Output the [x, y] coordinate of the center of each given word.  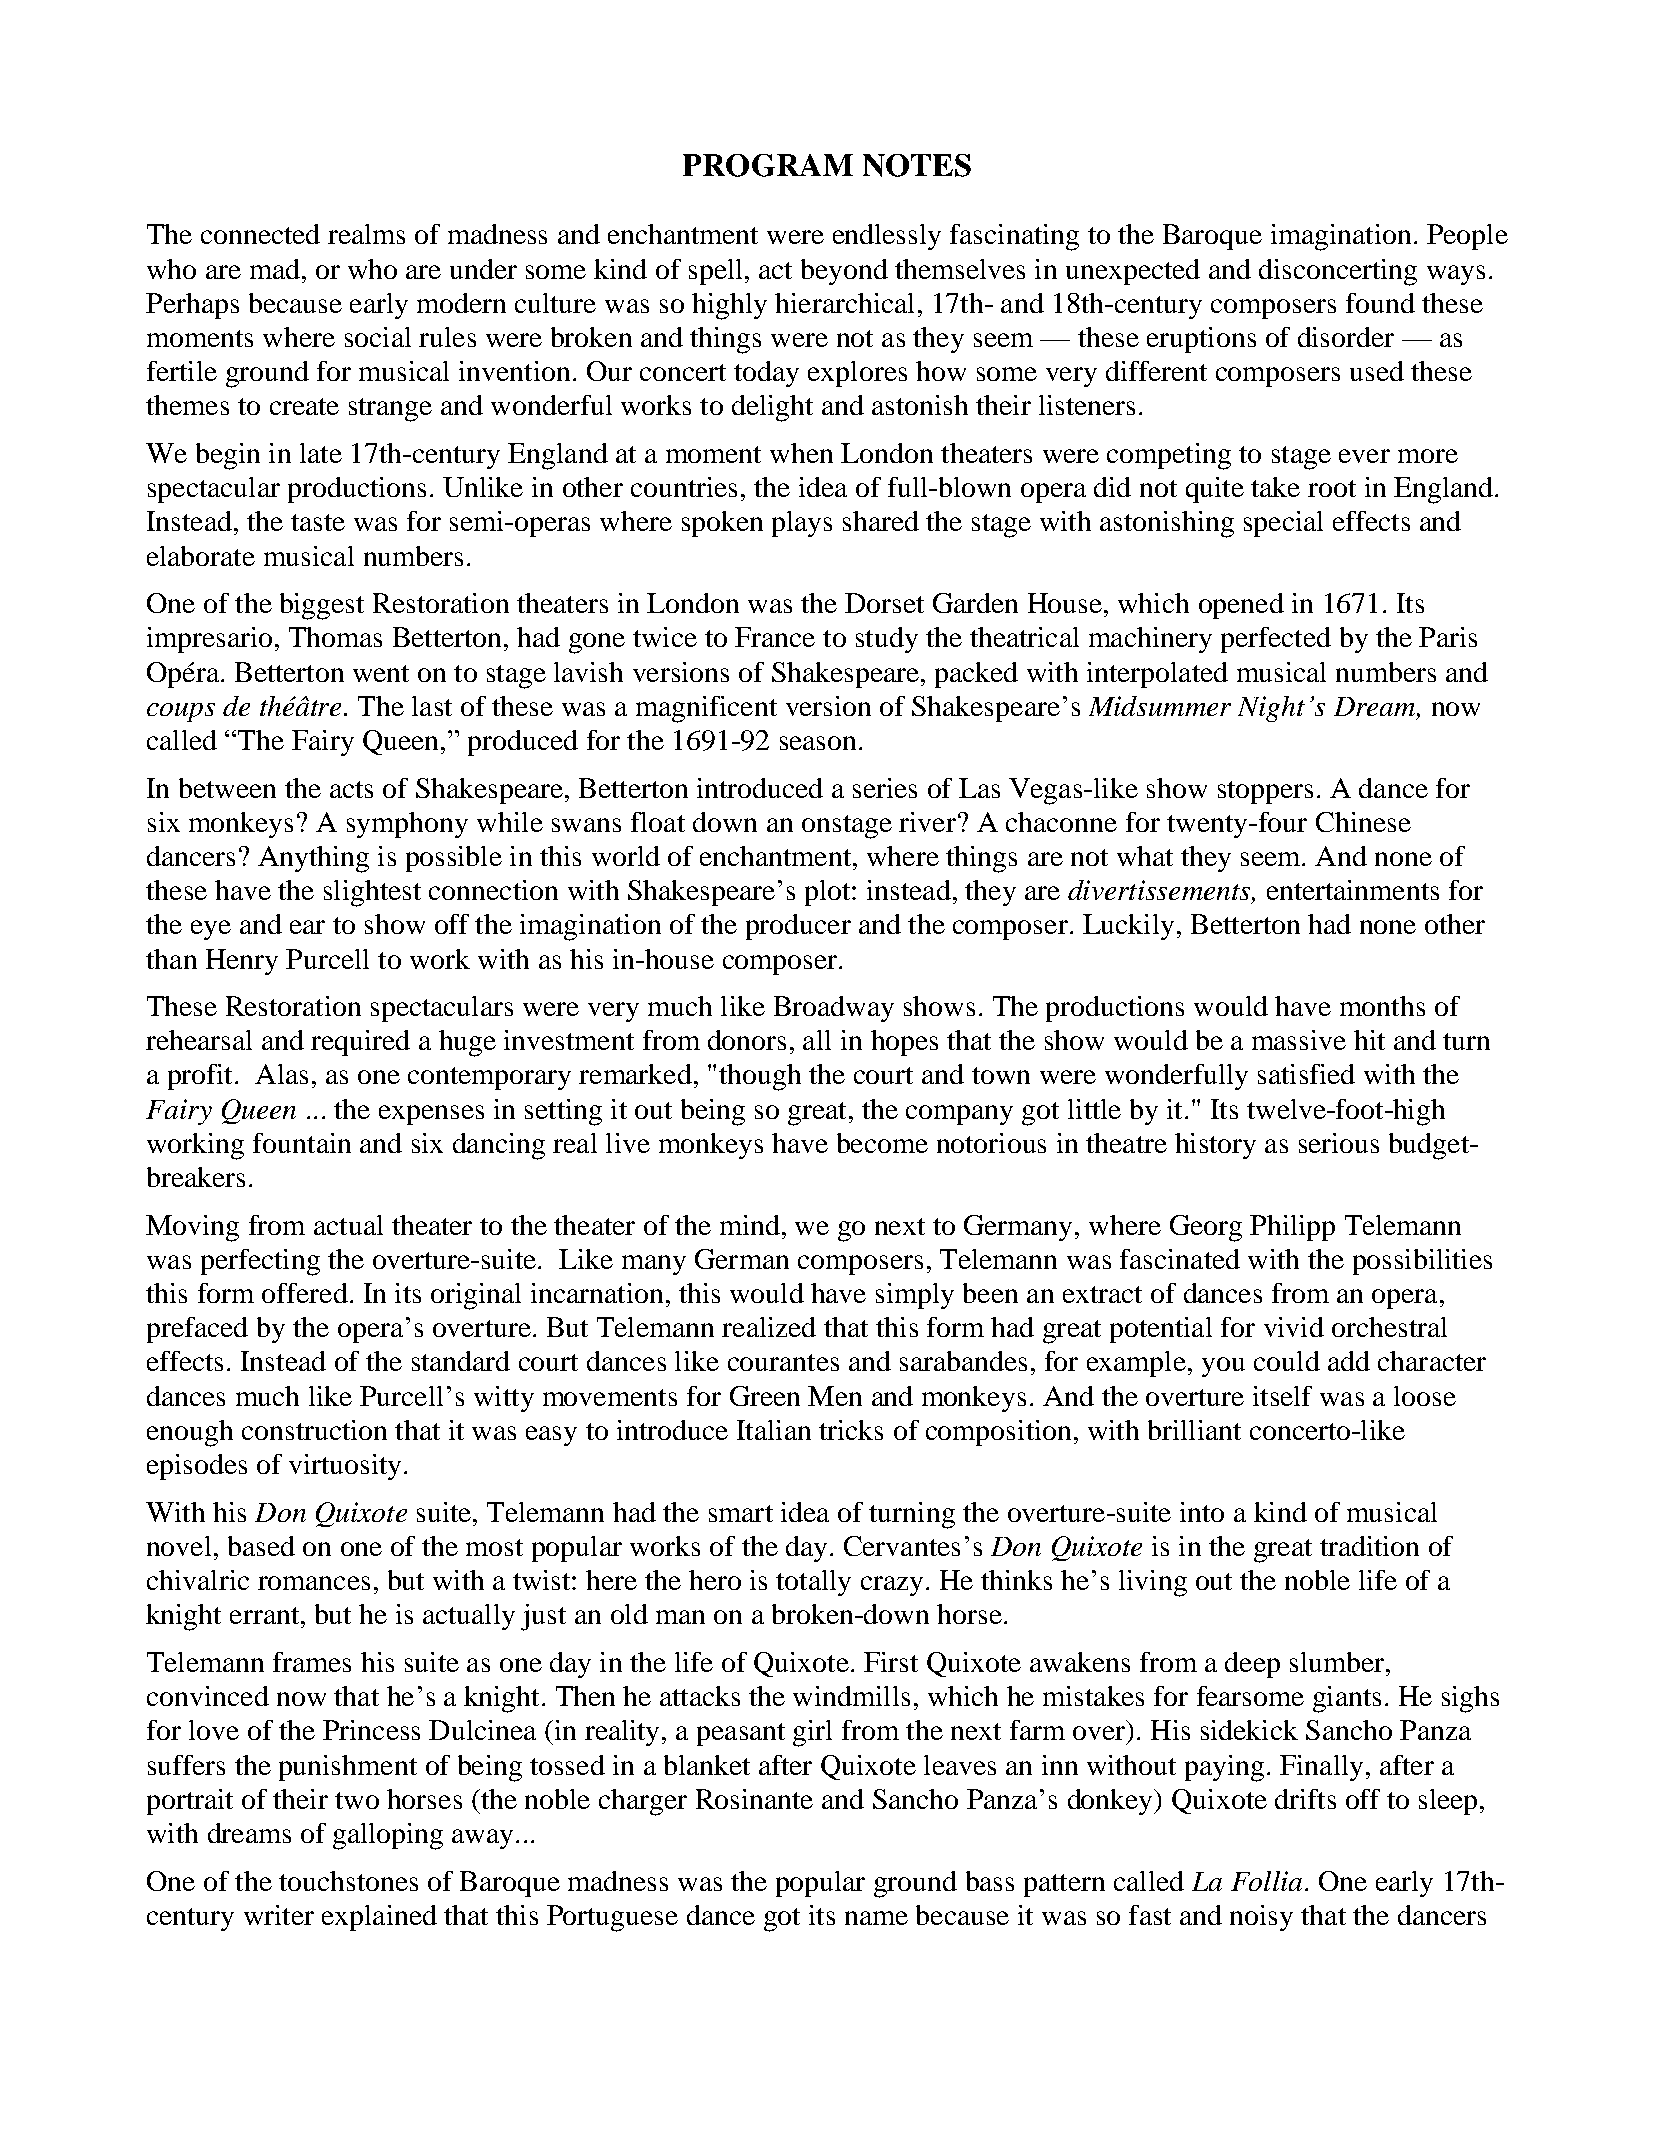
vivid [1294, 1327]
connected [260, 234]
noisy [1261, 1918]
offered [305, 1293]
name [876, 1918]
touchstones [348, 1881]
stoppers [1265, 792]
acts [351, 789]
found [1380, 303]
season [818, 743]
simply [915, 1296]
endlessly [887, 237]
